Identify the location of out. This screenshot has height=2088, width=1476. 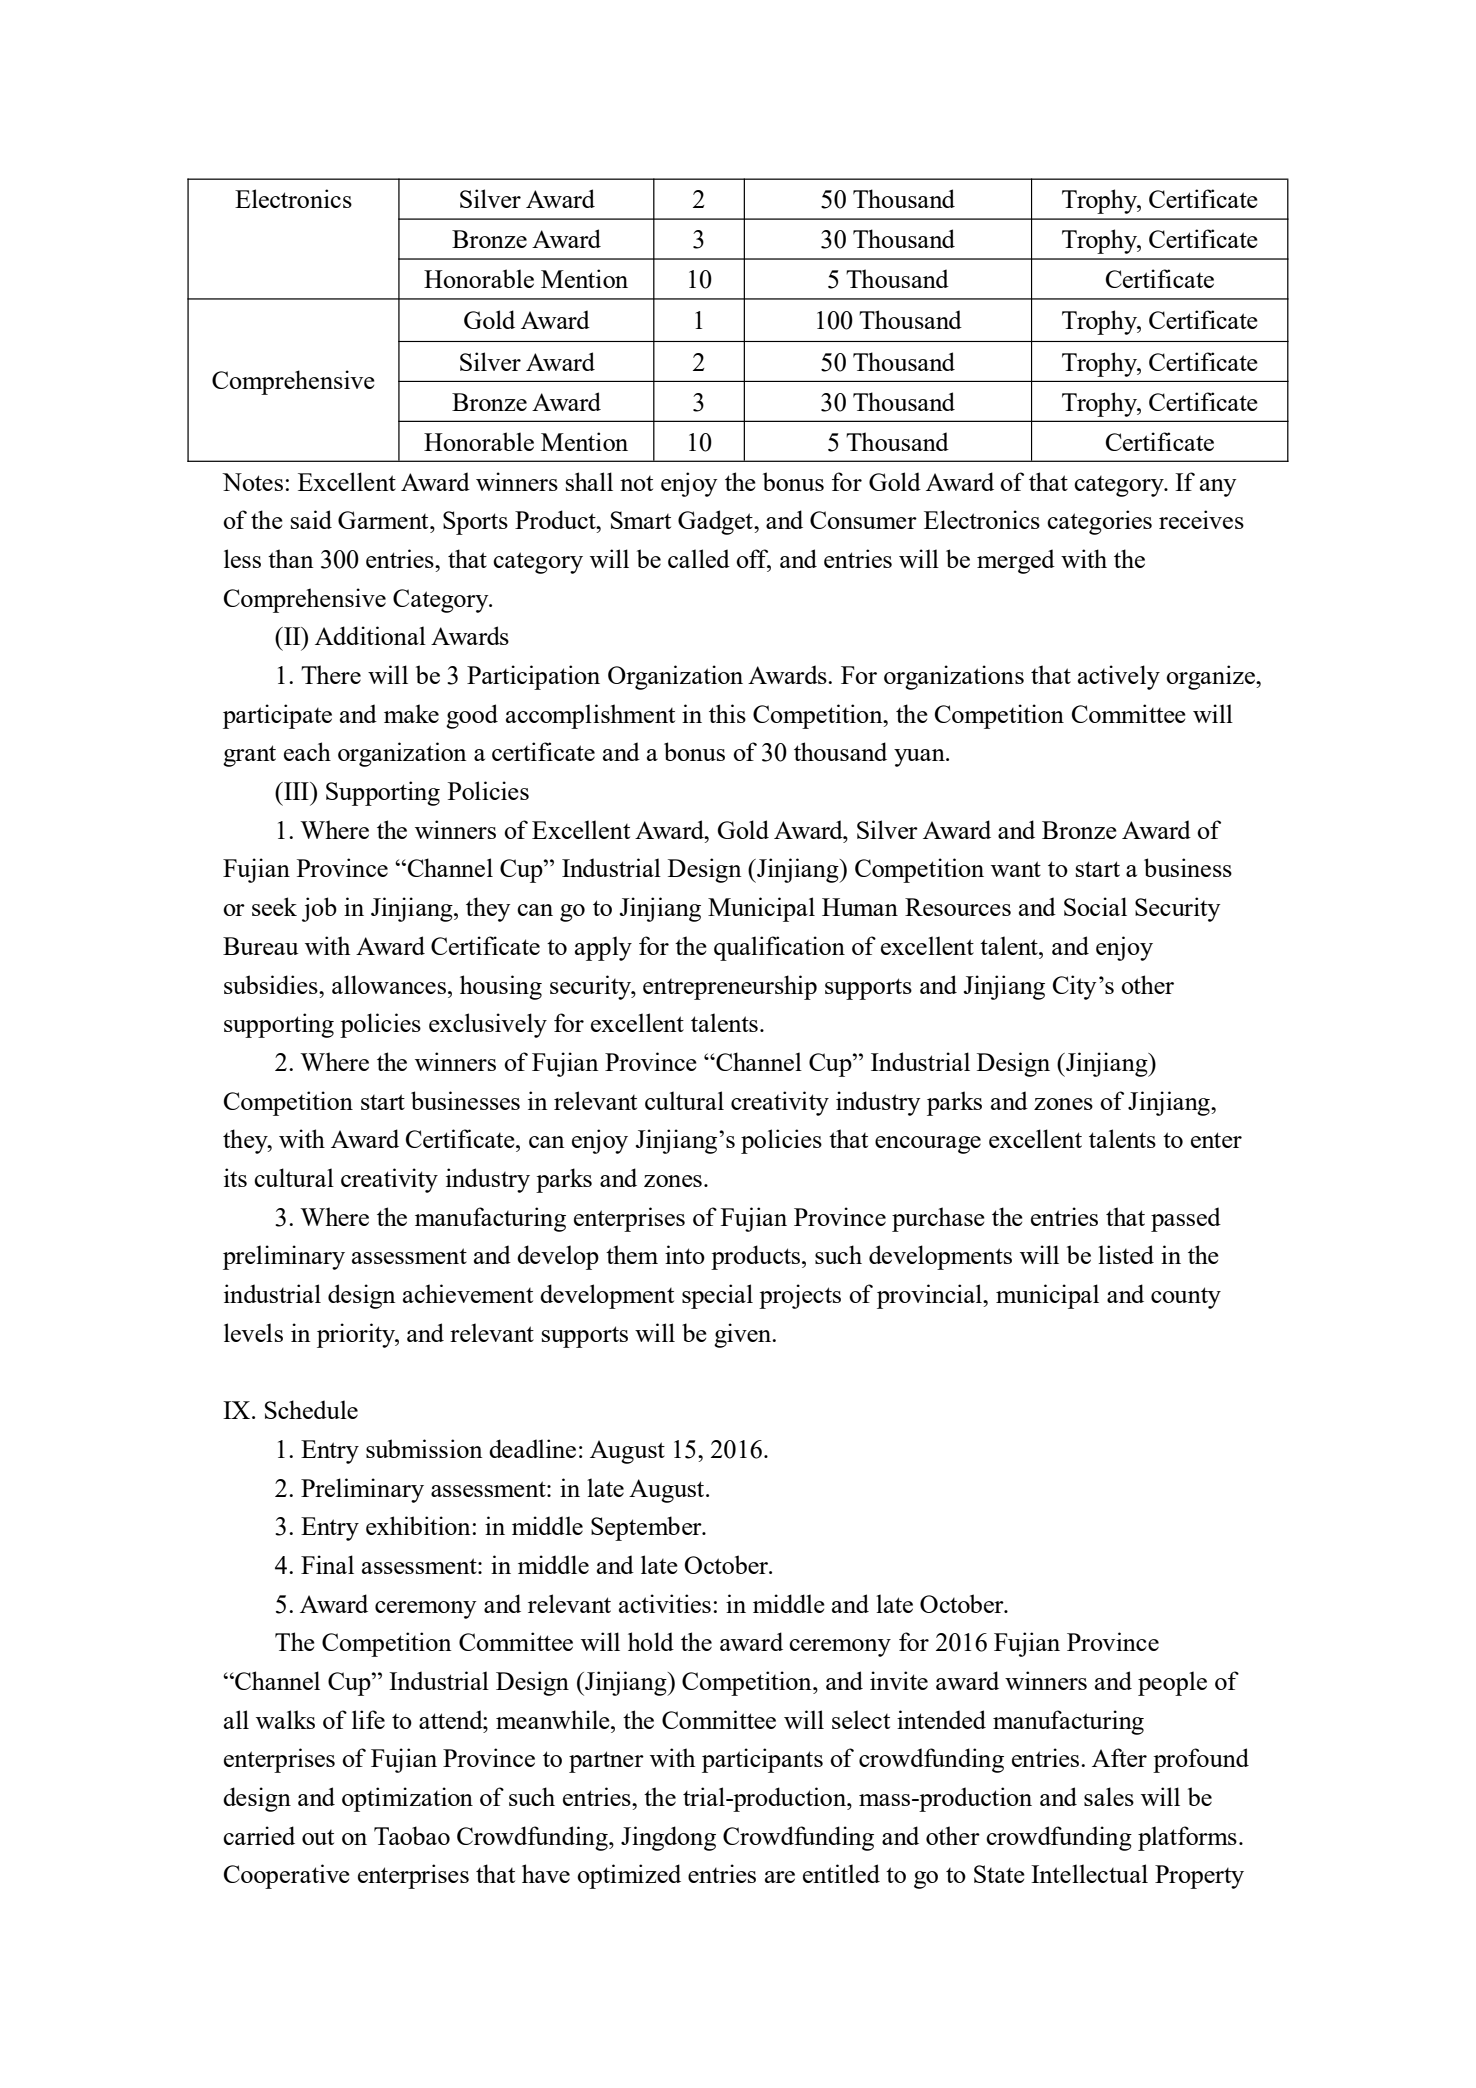
(318, 1837).
